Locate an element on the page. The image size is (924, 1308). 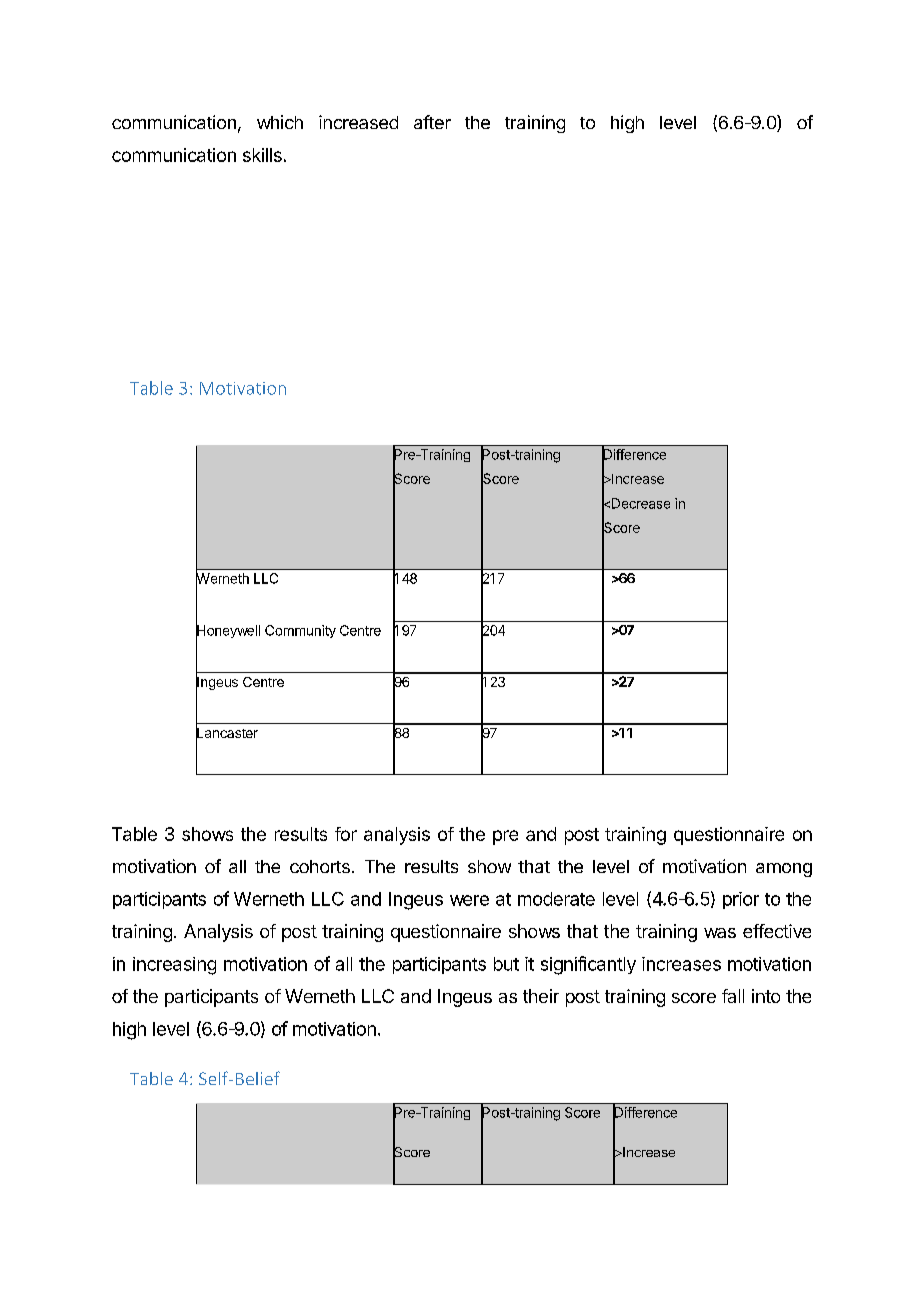
their is located at coordinates (541, 996).
